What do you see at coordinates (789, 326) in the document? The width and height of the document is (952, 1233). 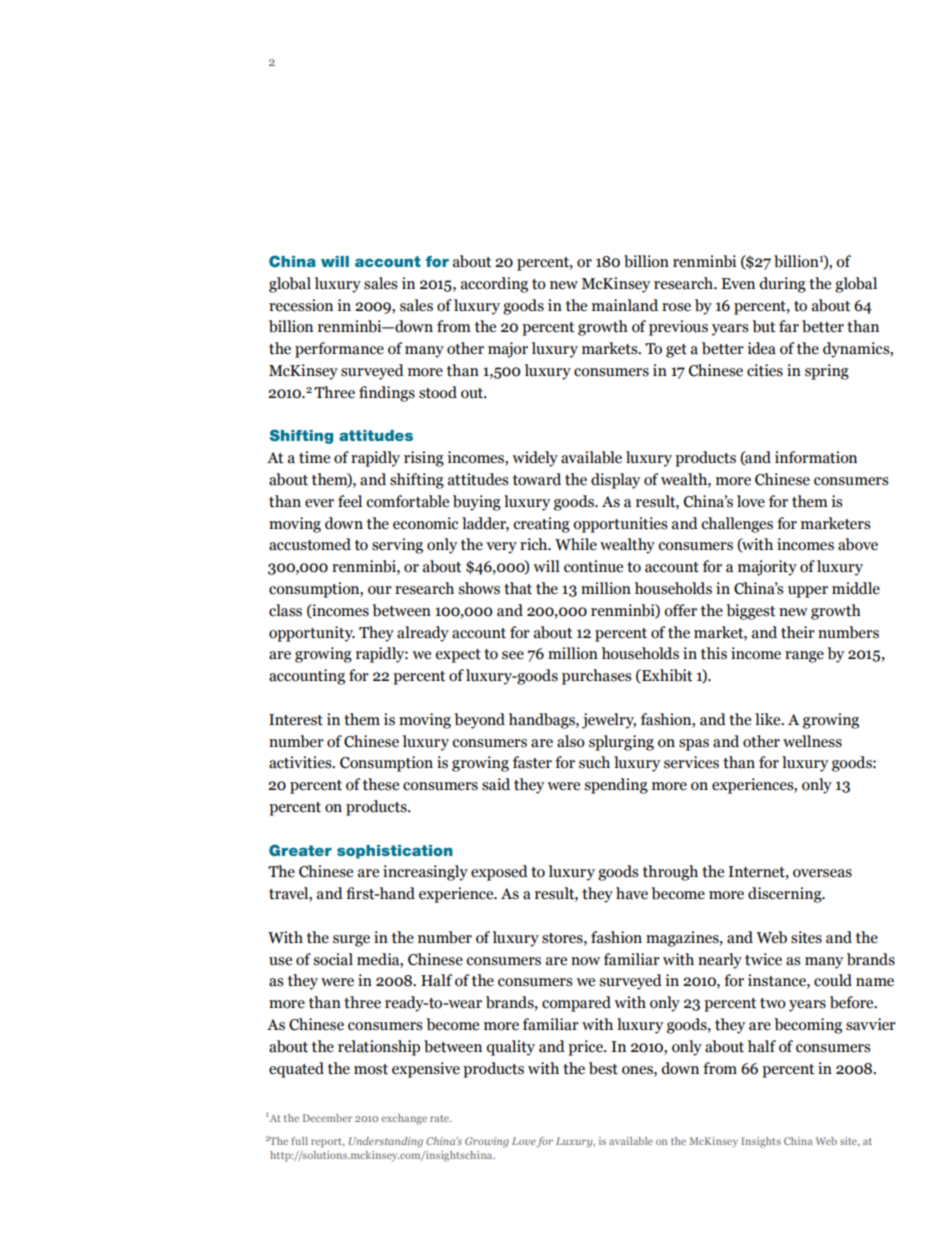 I see `far` at bounding box center [789, 326].
